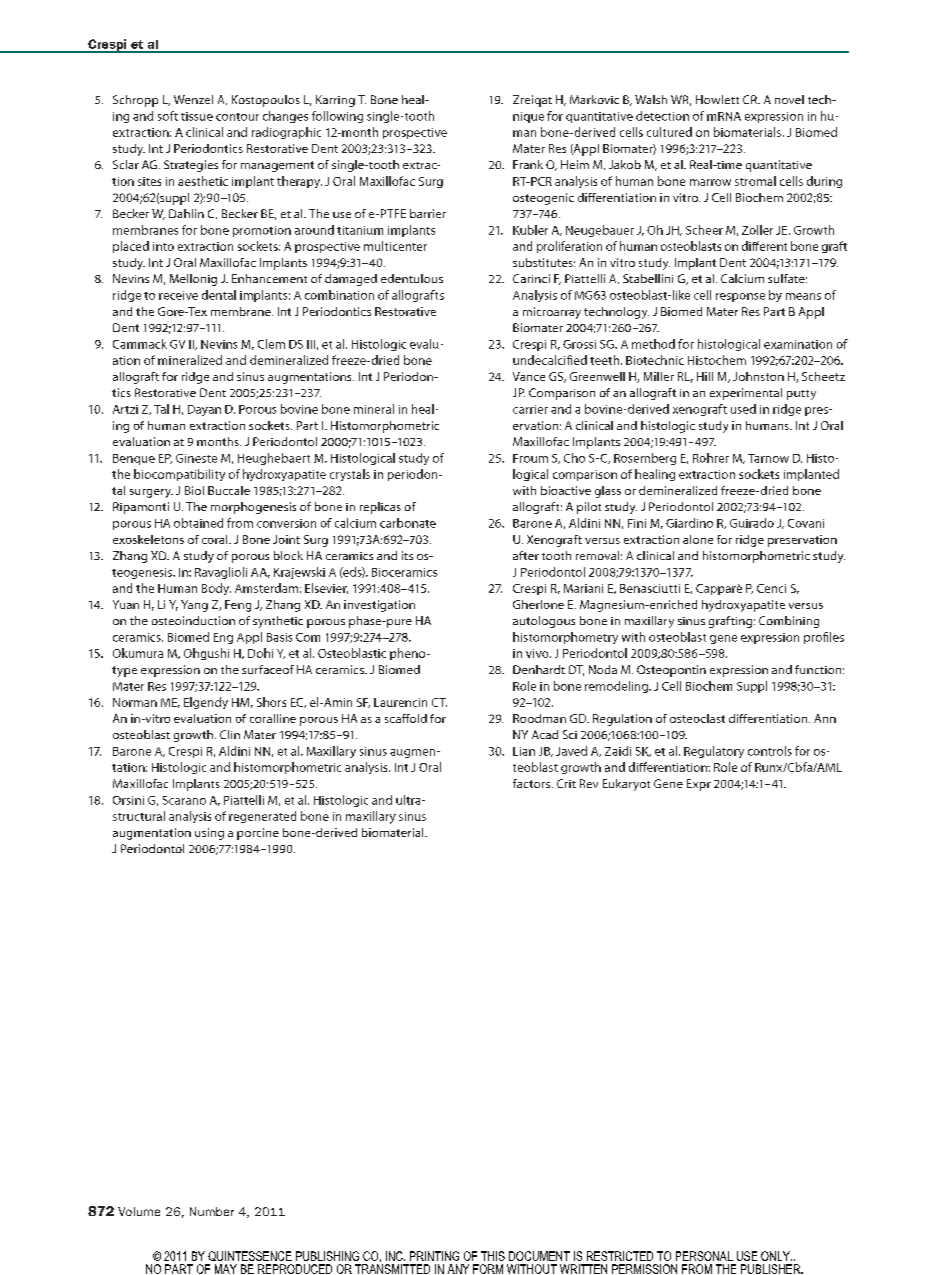  I want to click on Regulatory, so click(714, 752).
